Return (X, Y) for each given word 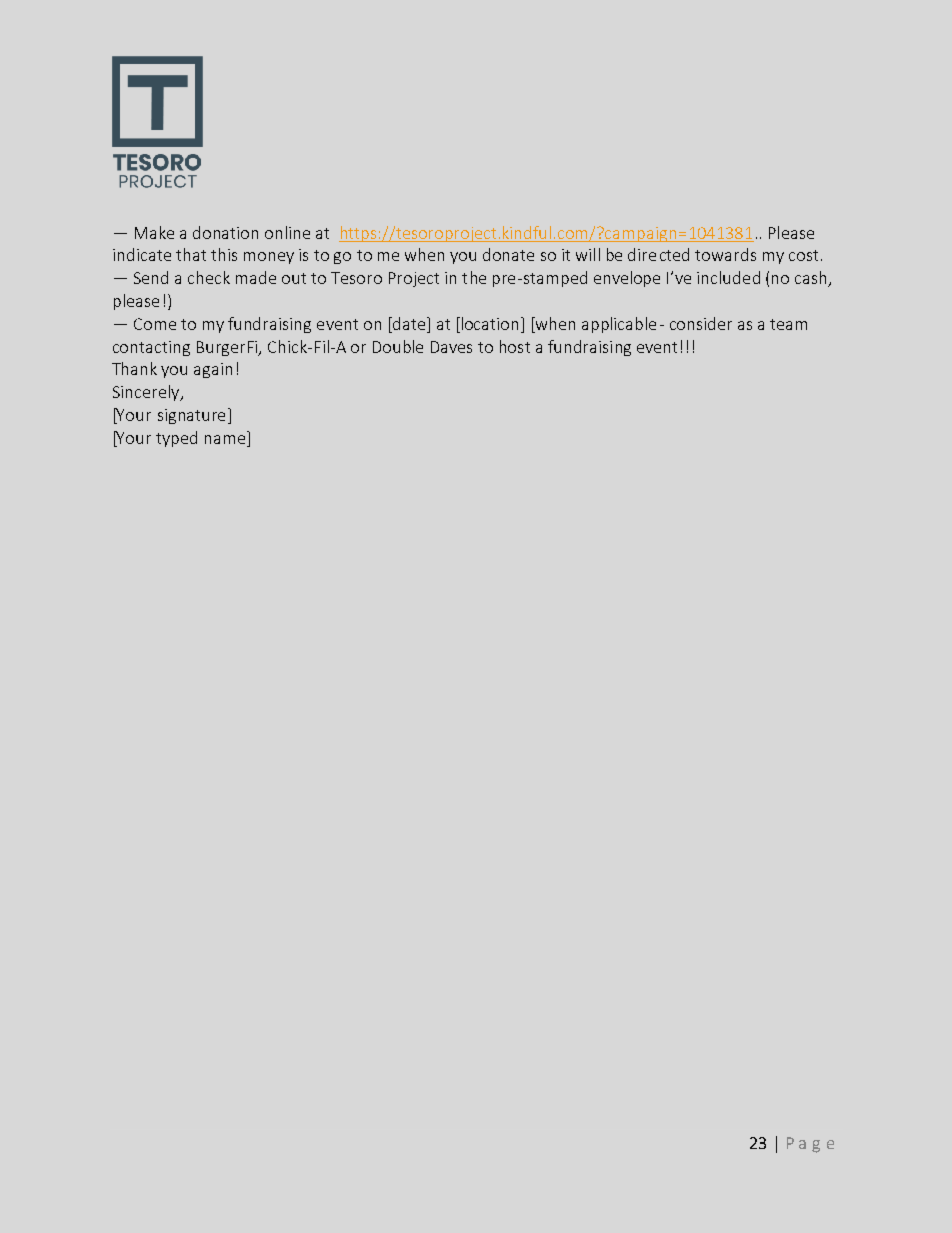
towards (725, 254)
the (474, 277)
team (788, 324)
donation (225, 232)
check (209, 277)
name (225, 439)
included (728, 277)
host (515, 346)
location (490, 323)
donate (508, 254)
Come (155, 324)
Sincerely (147, 393)
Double (398, 346)
